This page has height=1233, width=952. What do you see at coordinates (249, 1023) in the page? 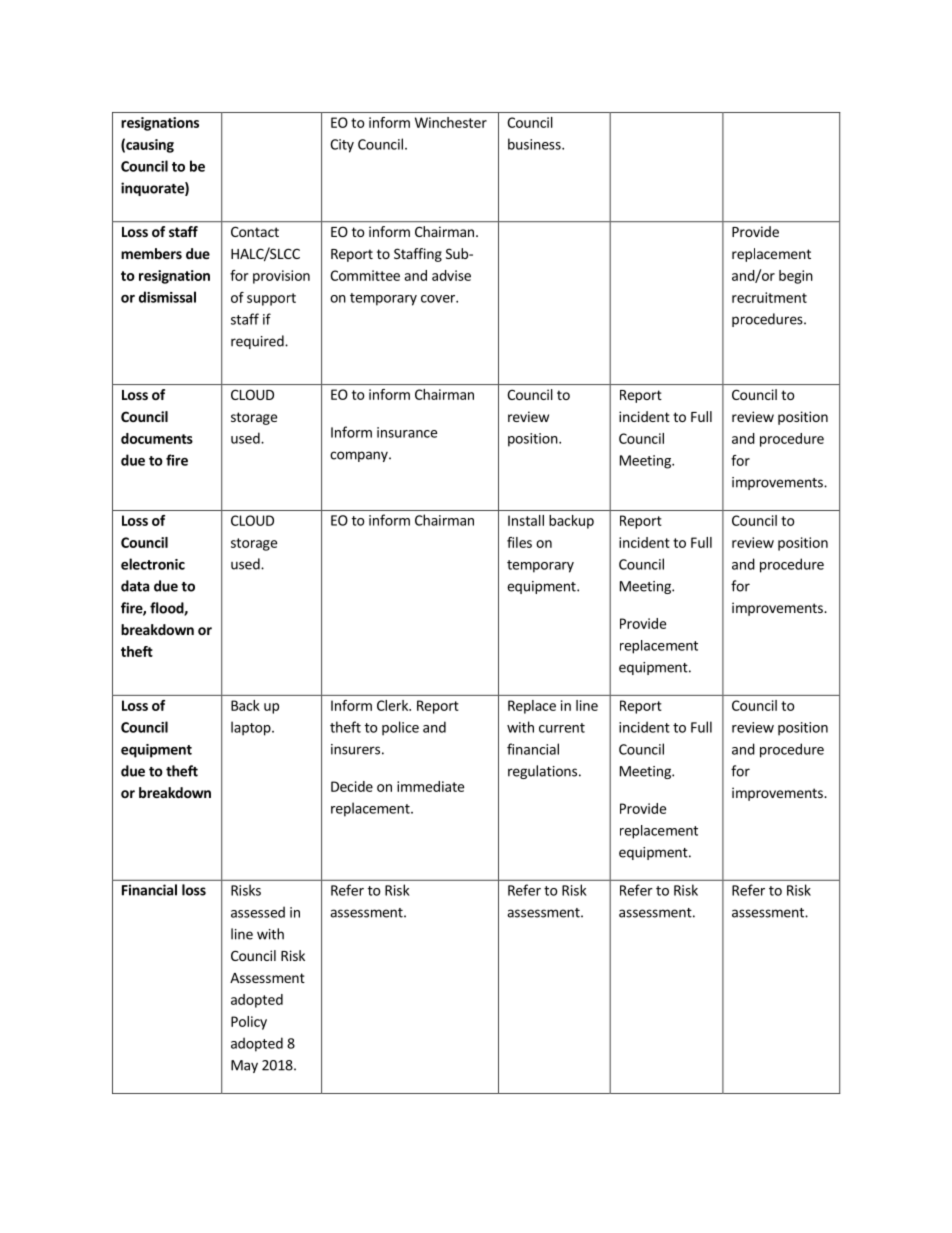
I see `Policy` at bounding box center [249, 1023].
